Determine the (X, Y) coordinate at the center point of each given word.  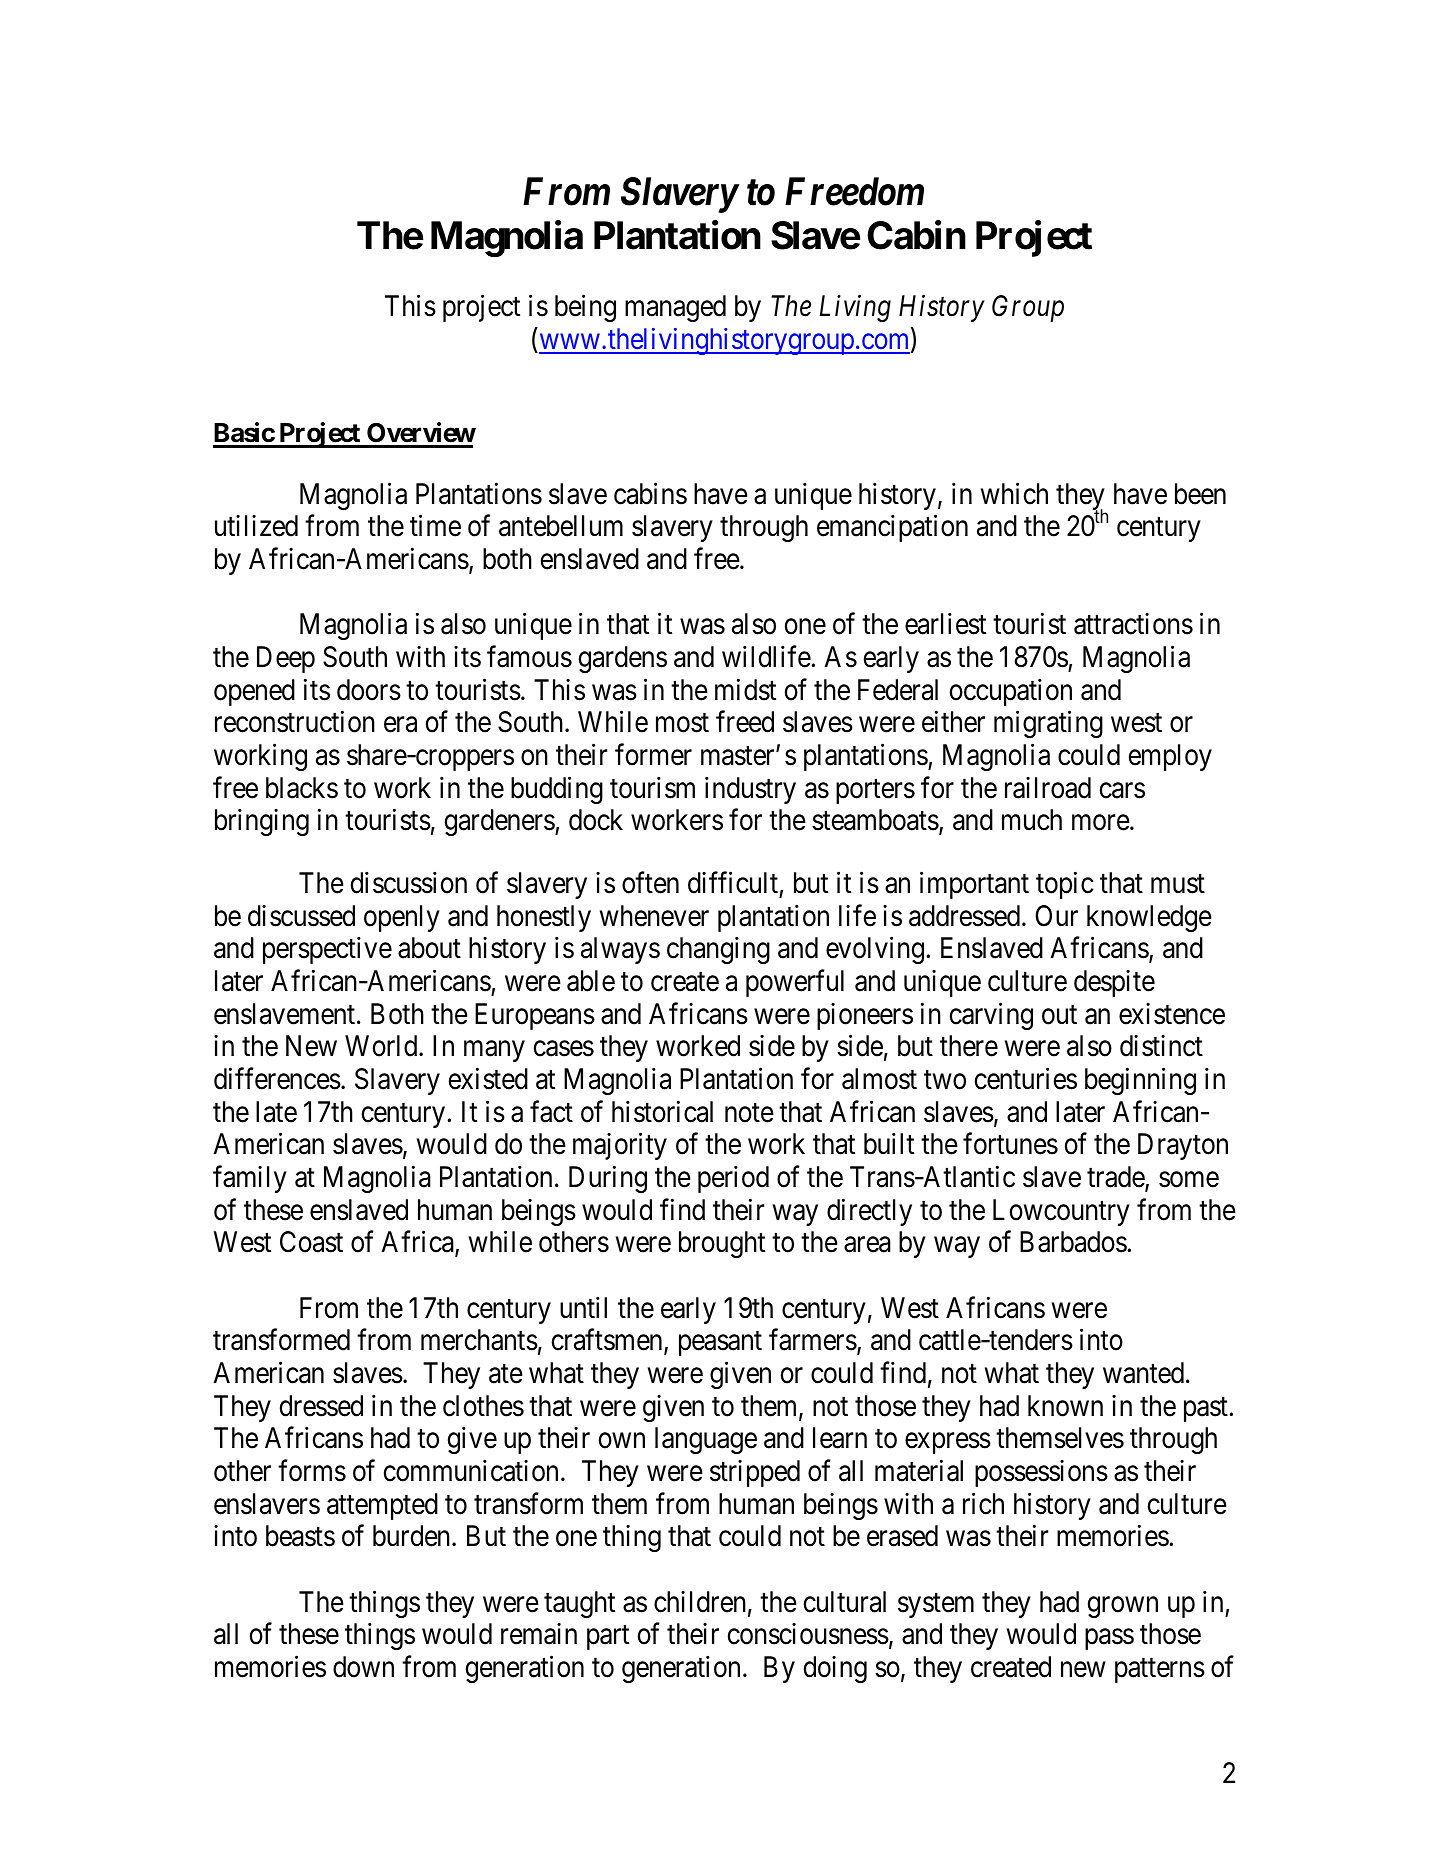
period (733, 1179)
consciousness (808, 1634)
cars (1122, 791)
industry (750, 790)
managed (675, 308)
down (363, 1667)
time (435, 526)
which (1014, 493)
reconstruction (295, 722)
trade (1116, 1178)
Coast (311, 1242)
